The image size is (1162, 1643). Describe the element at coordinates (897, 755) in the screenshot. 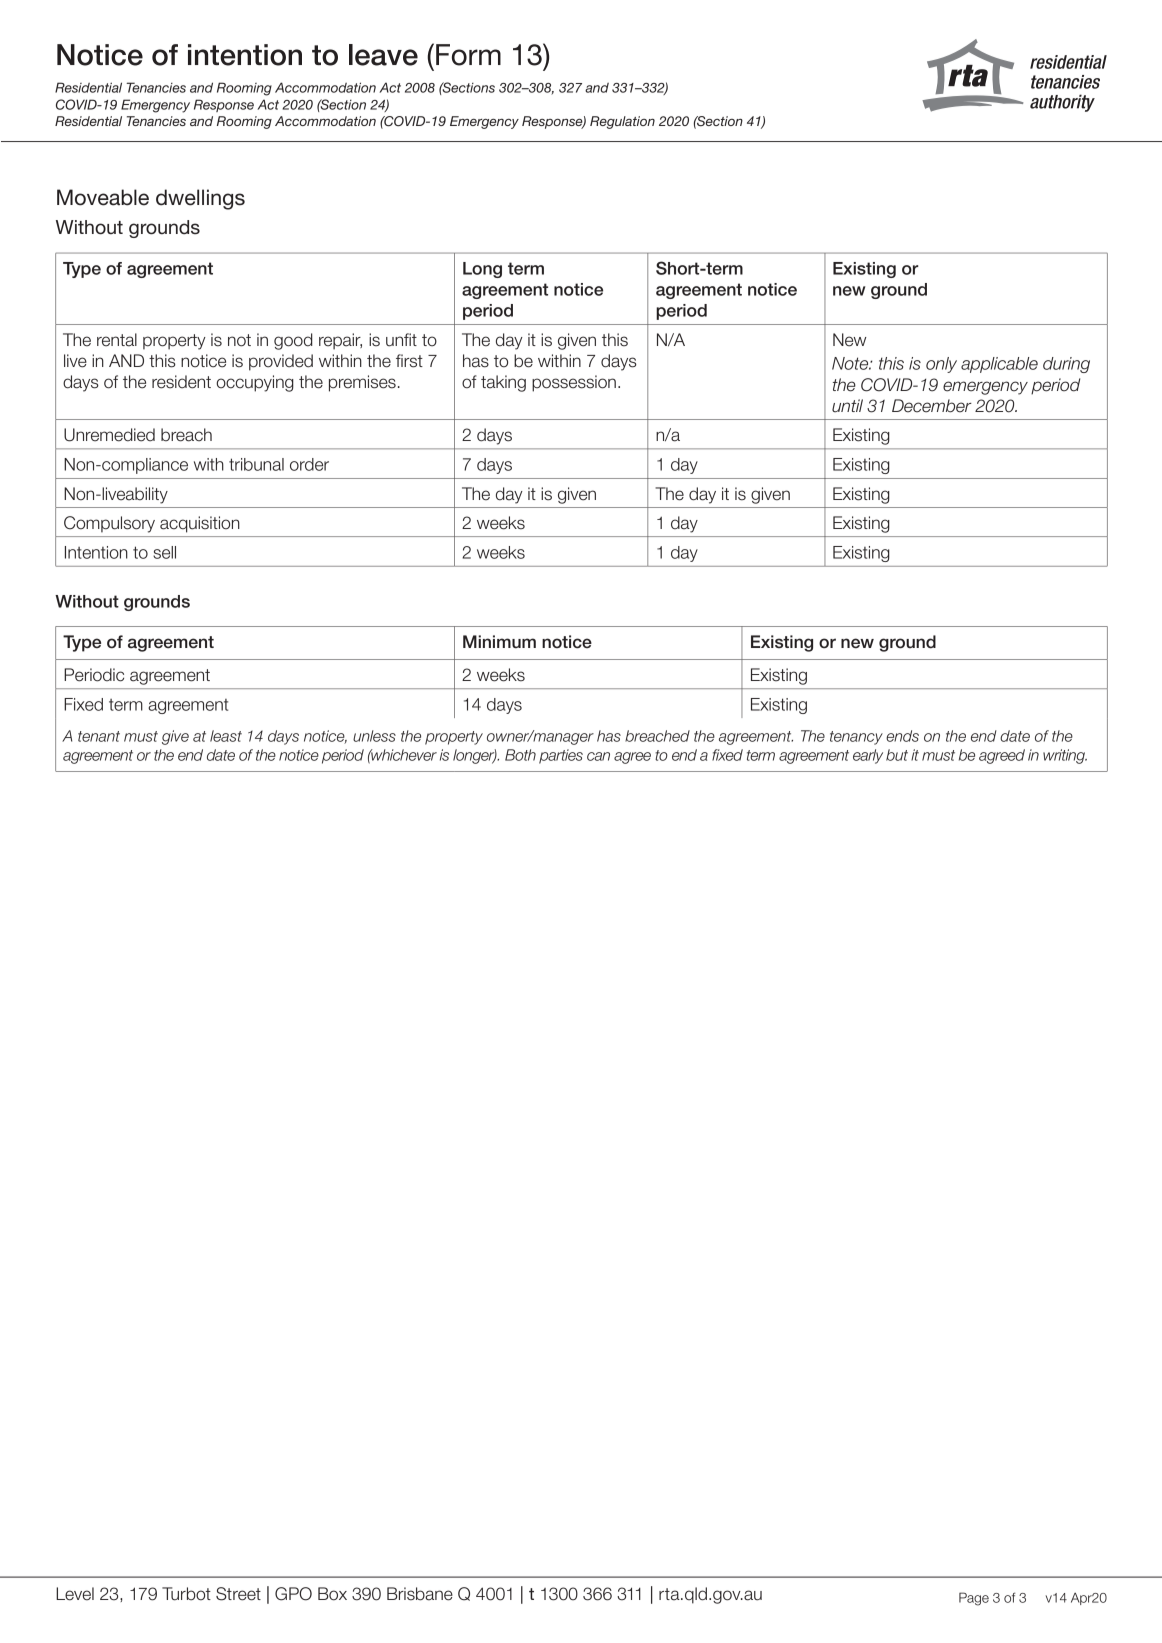

I see `but` at that location.
